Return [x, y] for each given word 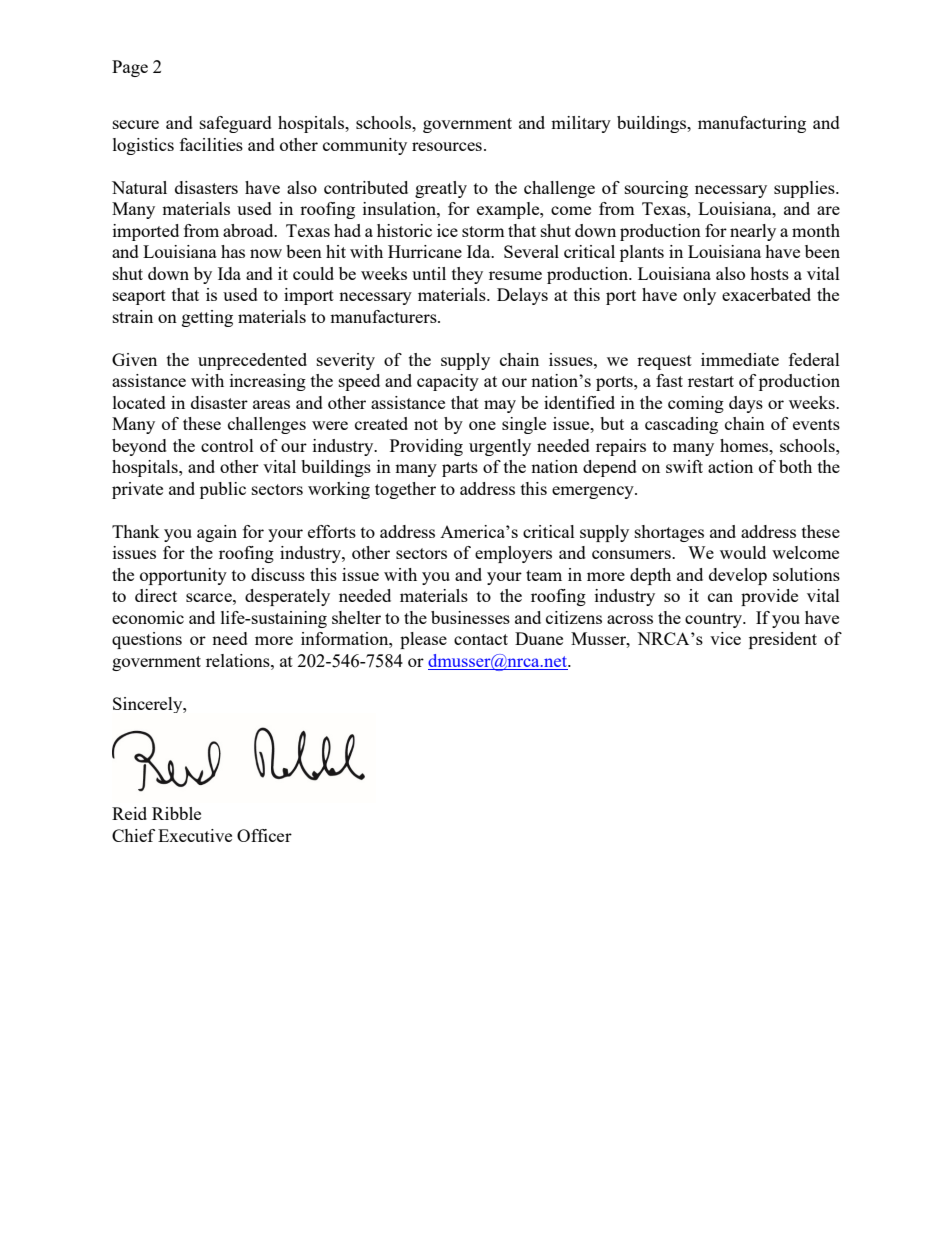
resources [447, 146]
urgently [500, 447]
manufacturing [752, 124]
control [227, 445]
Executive [195, 835]
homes [745, 445]
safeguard [236, 124]
